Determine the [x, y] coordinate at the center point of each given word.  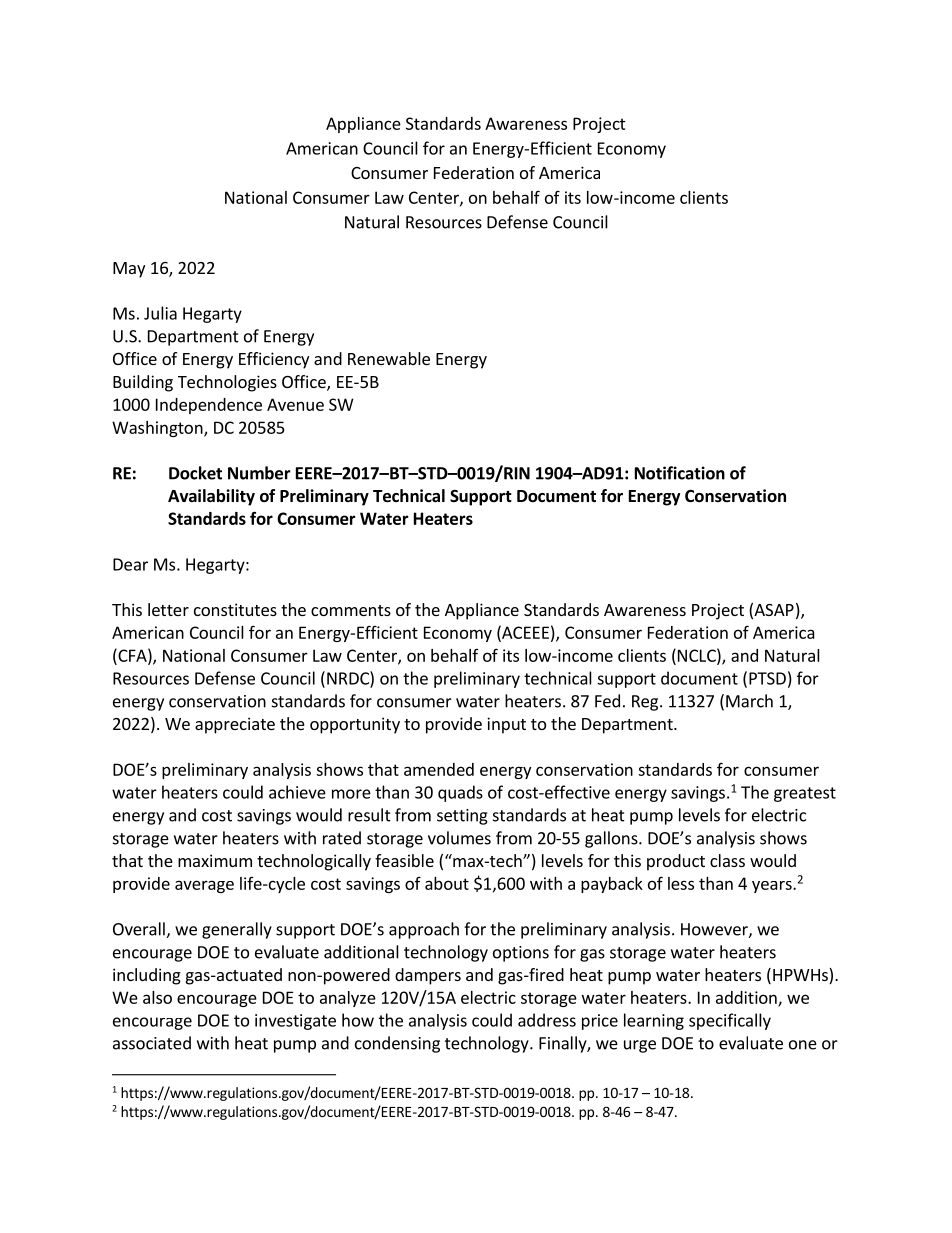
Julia [160, 313]
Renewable [389, 358]
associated [152, 1043]
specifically [730, 1021]
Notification [680, 473]
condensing [397, 1044]
